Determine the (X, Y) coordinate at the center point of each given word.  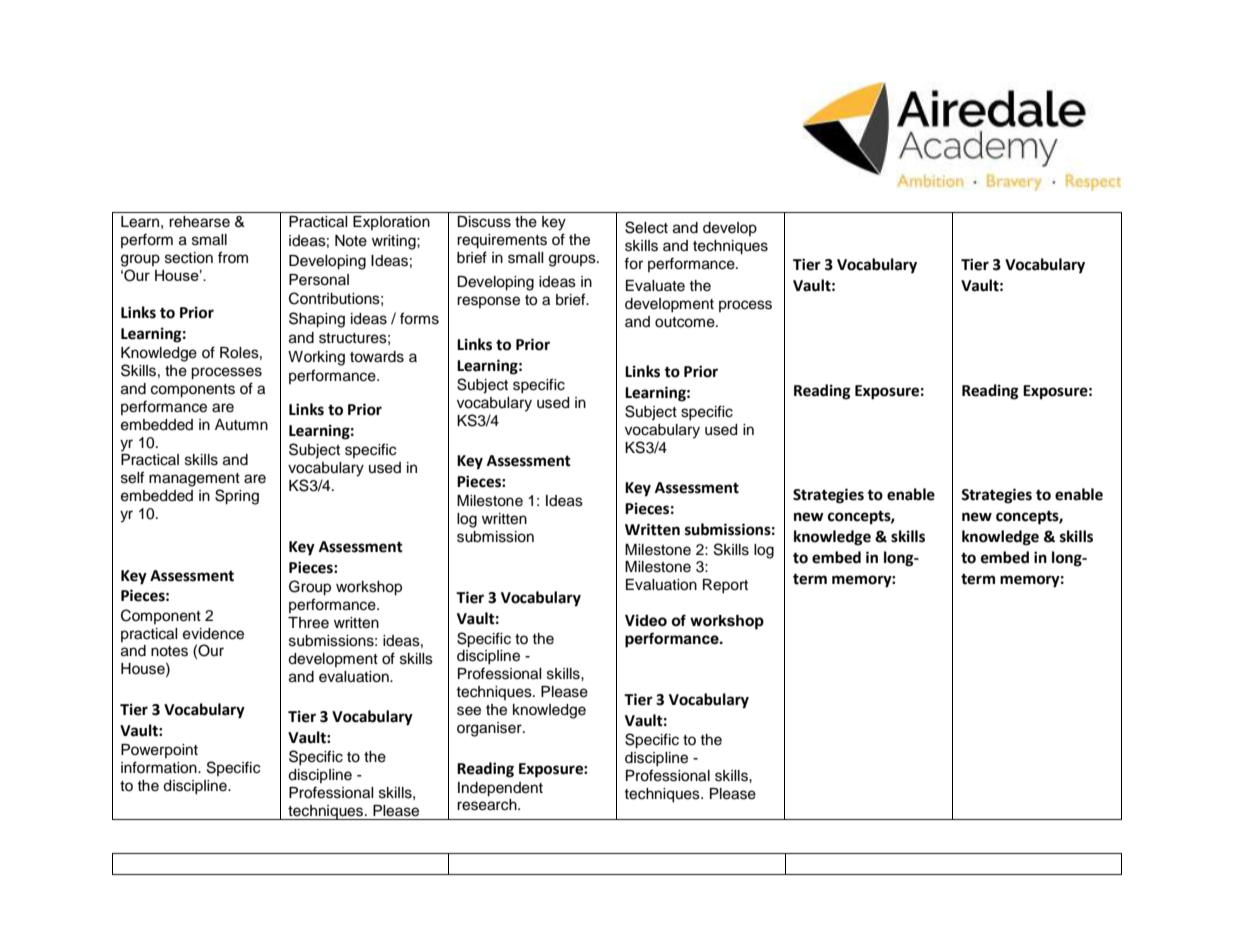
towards (377, 357)
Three (308, 623)
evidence (213, 634)
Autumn (241, 425)
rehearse (199, 222)
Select (646, 227)
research (488, 805)
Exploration (391, 223)
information (160, 767)
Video (646, 620)
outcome (686, 322)
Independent (500, 789)
